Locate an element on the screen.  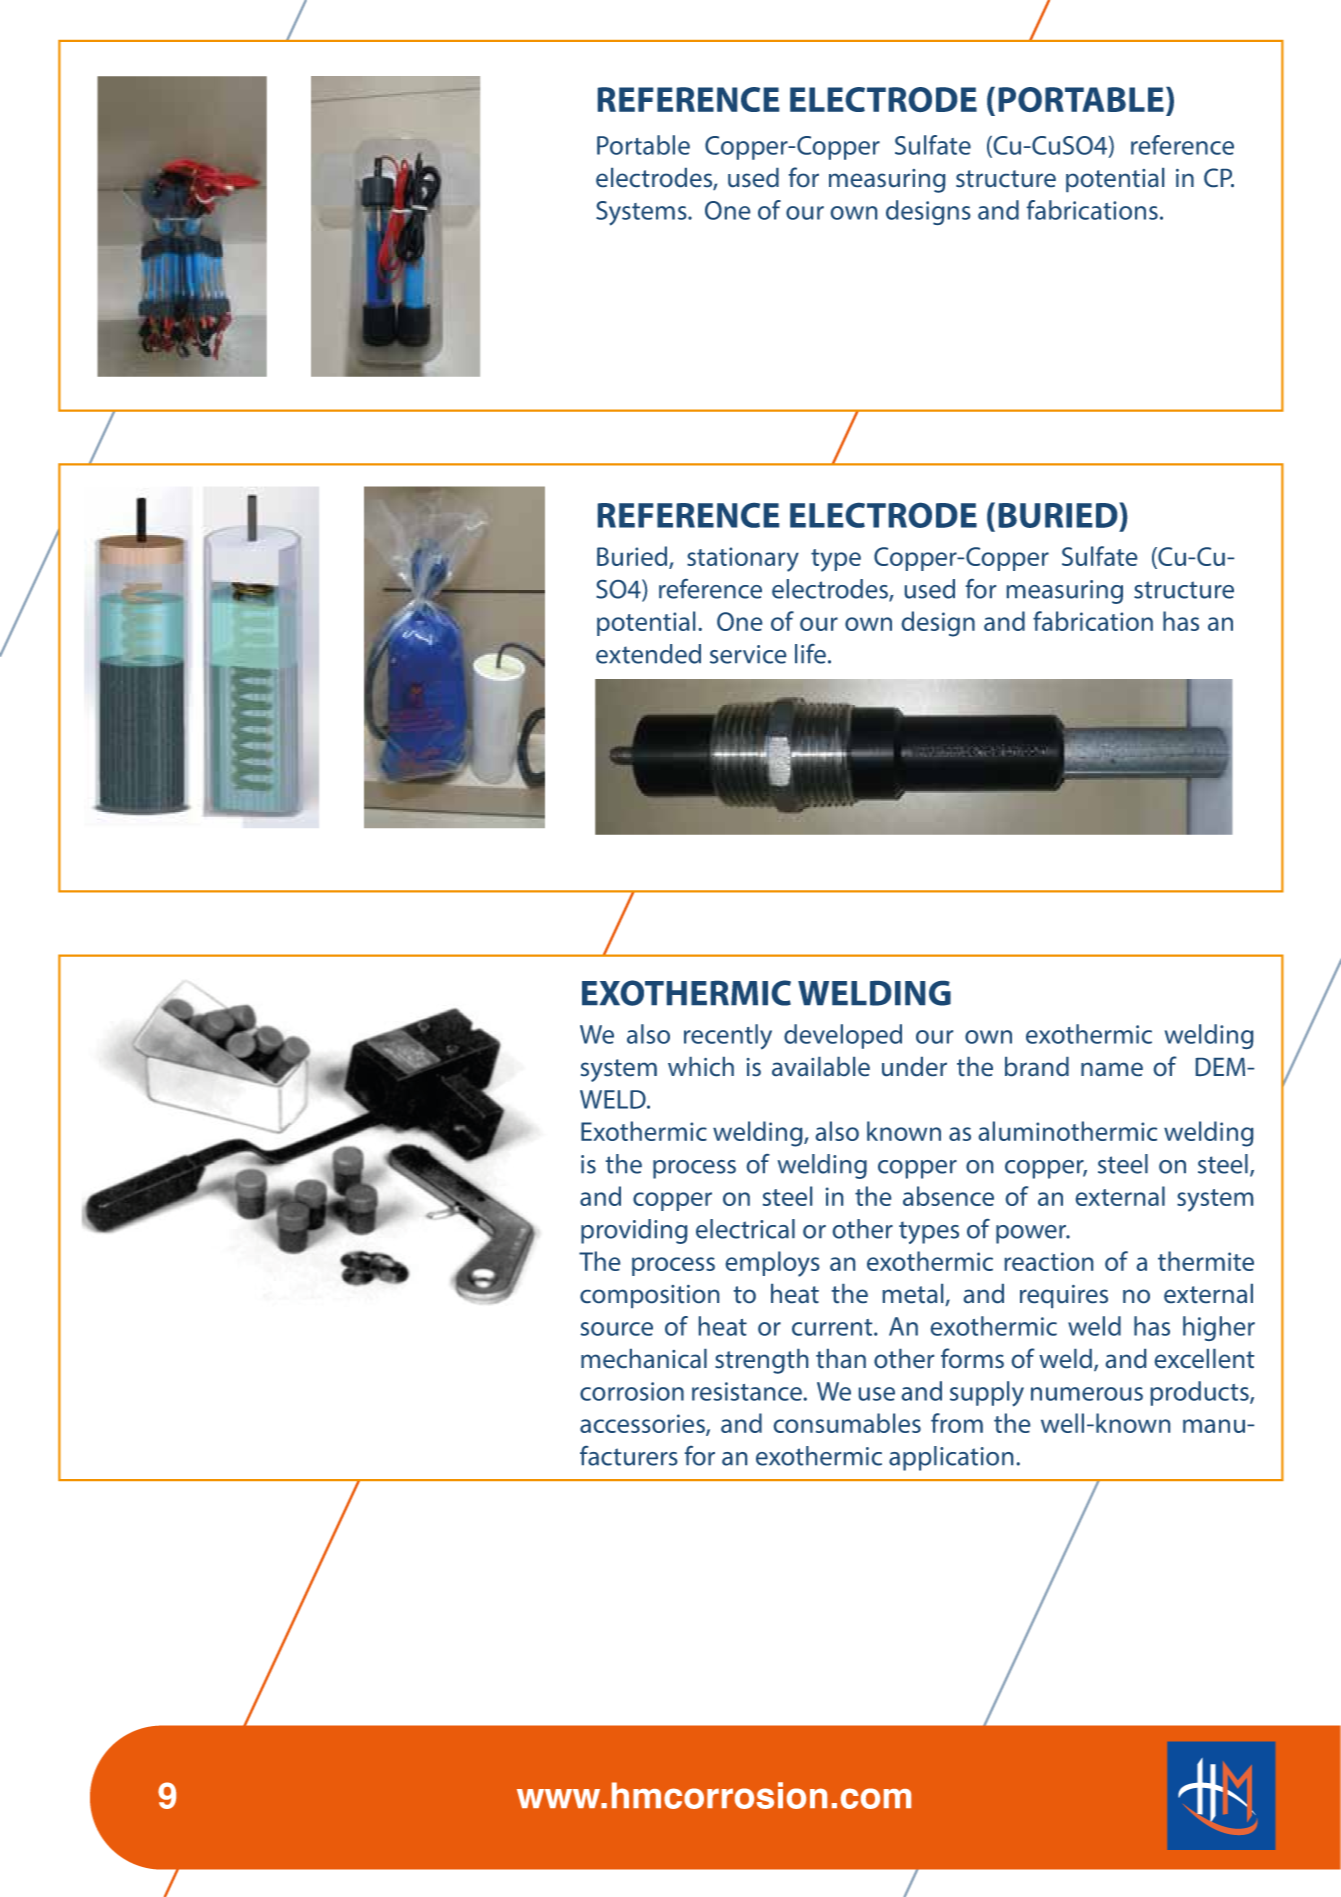
stationary is located at coordinates (743, 559).
